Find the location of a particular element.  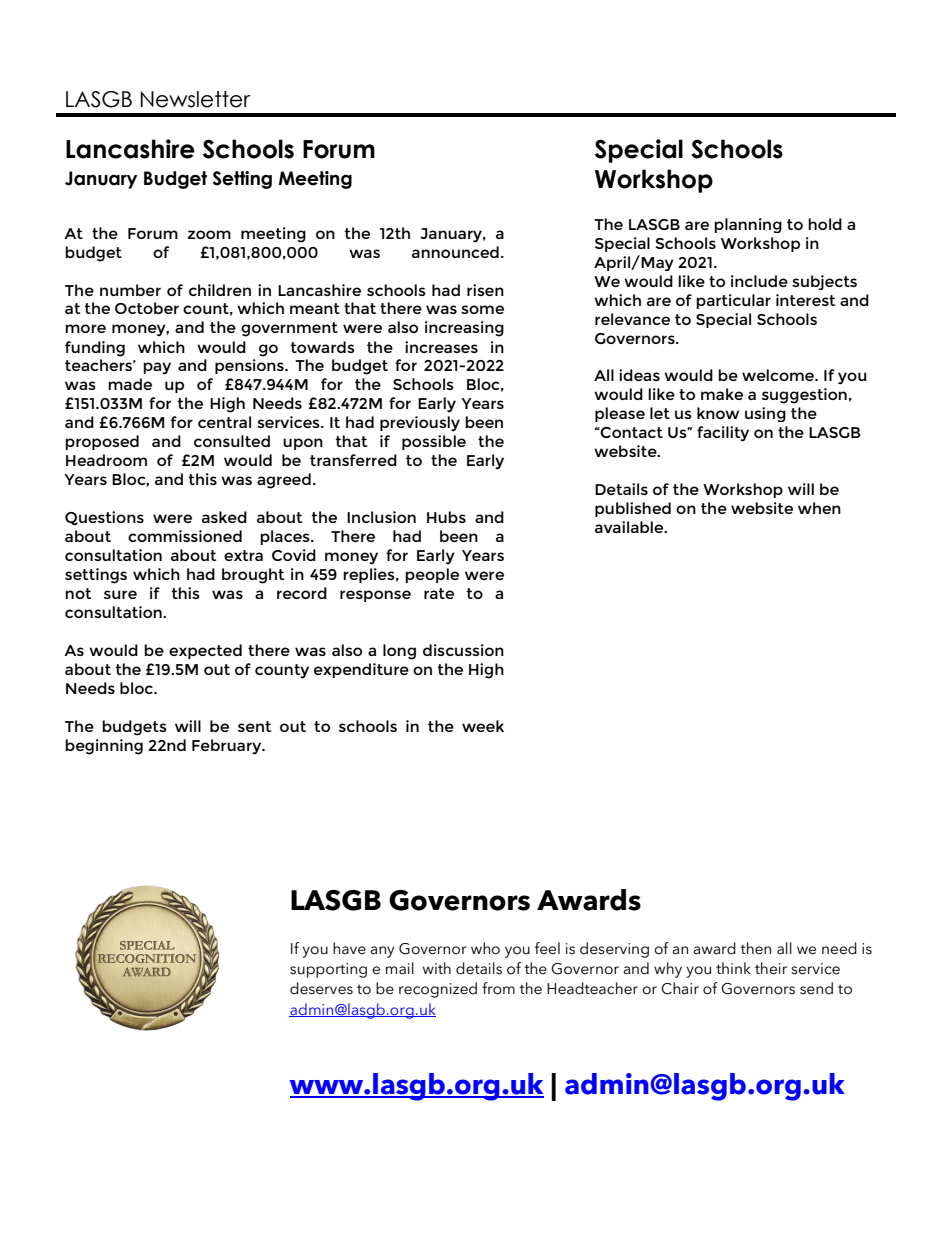

think is located at coordinates (733, 968).
